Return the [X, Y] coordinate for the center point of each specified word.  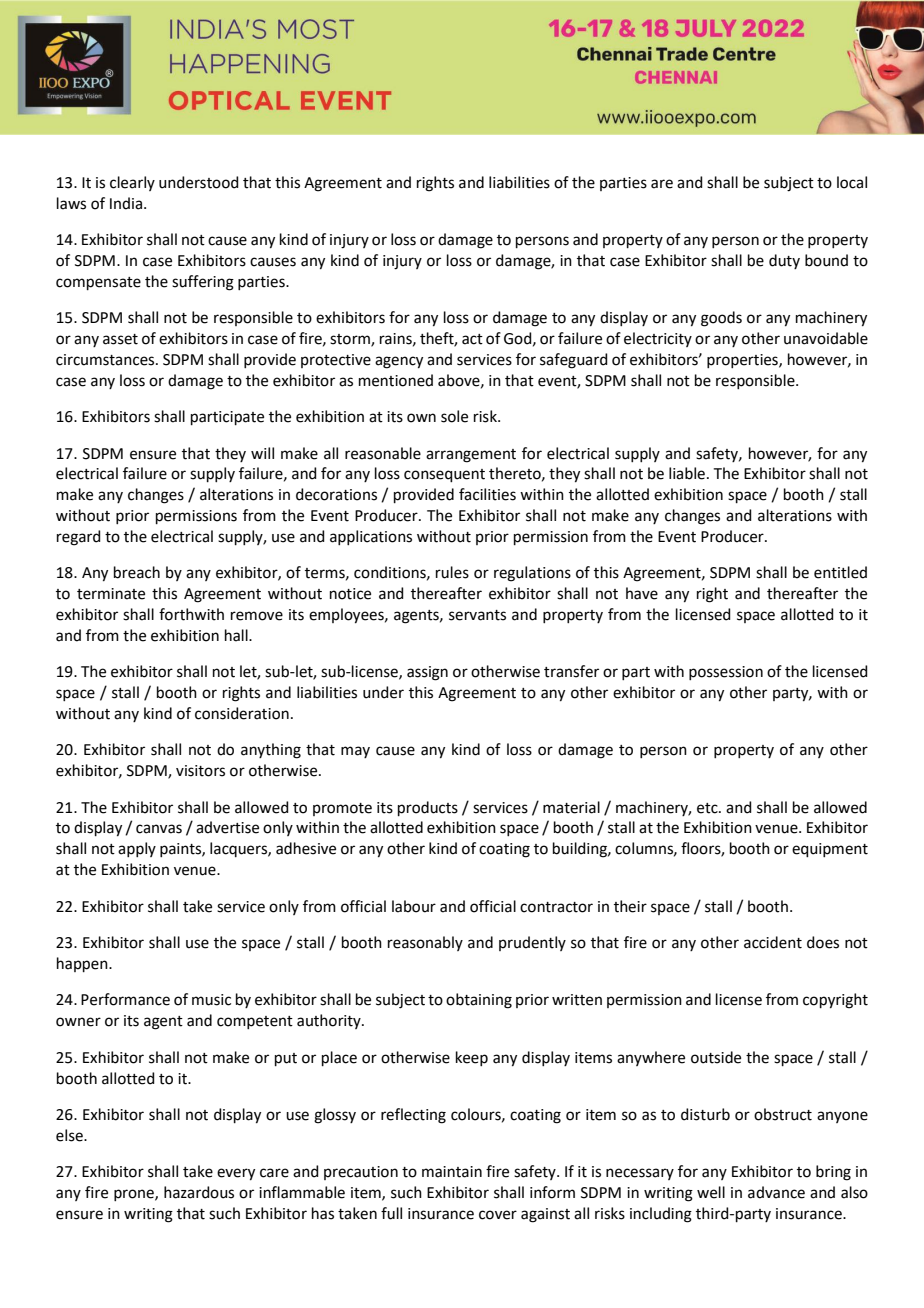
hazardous [199, 1192]
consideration [242, 713]
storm [351, 340]
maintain [452, 1172]
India [126, 203]
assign [427, 673]
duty [784, 261]
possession [726, 673]
